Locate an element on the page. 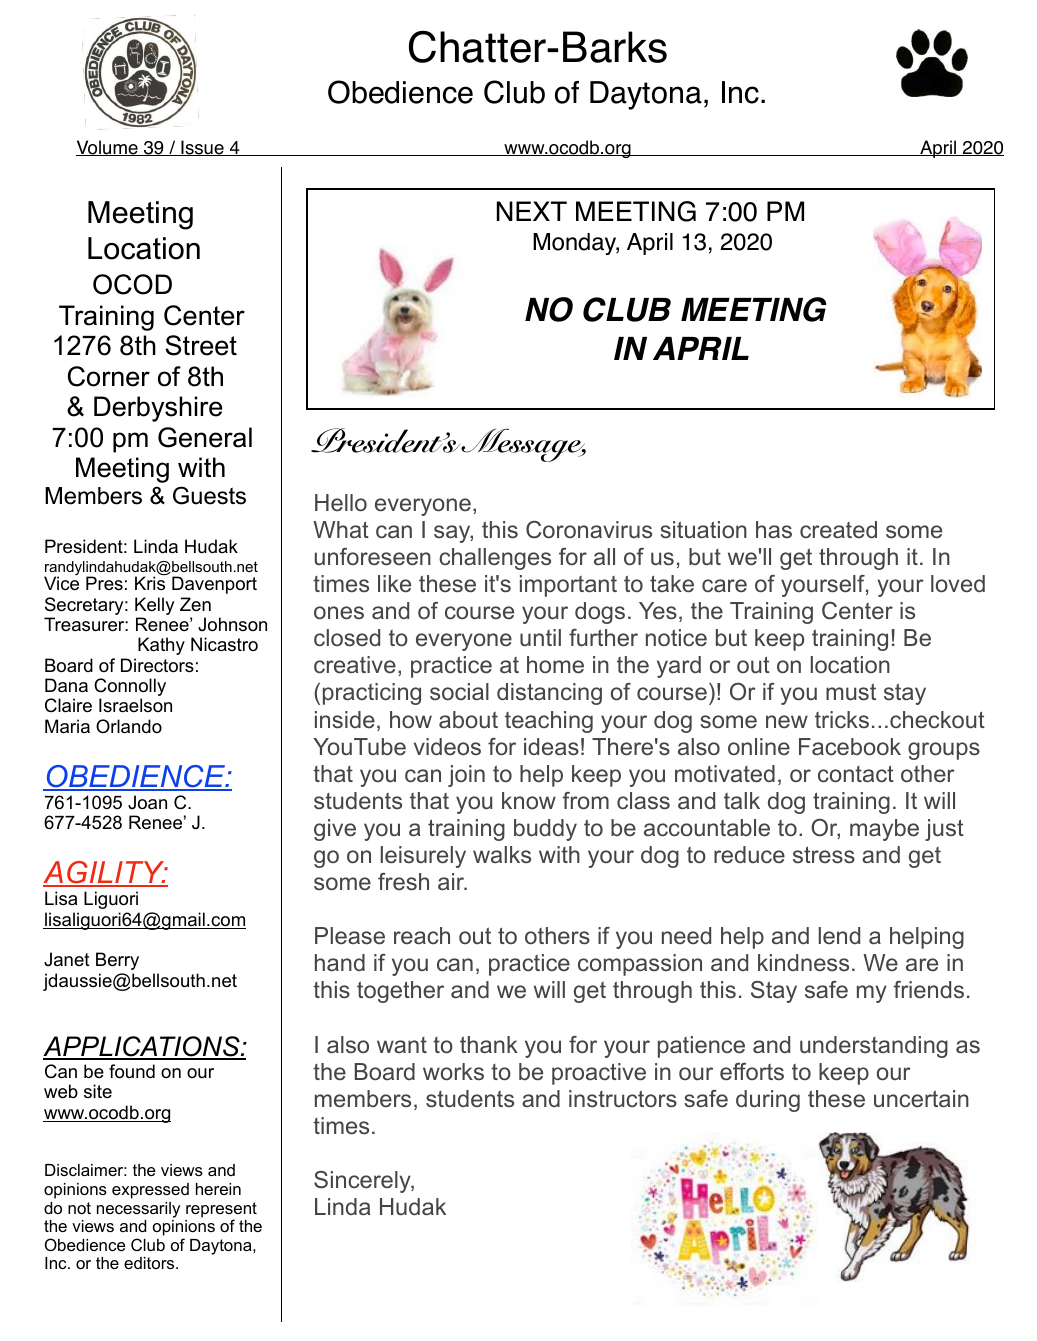 This page has width=1037, height=1341. uncertain is located at coordinates (921, 1099).
